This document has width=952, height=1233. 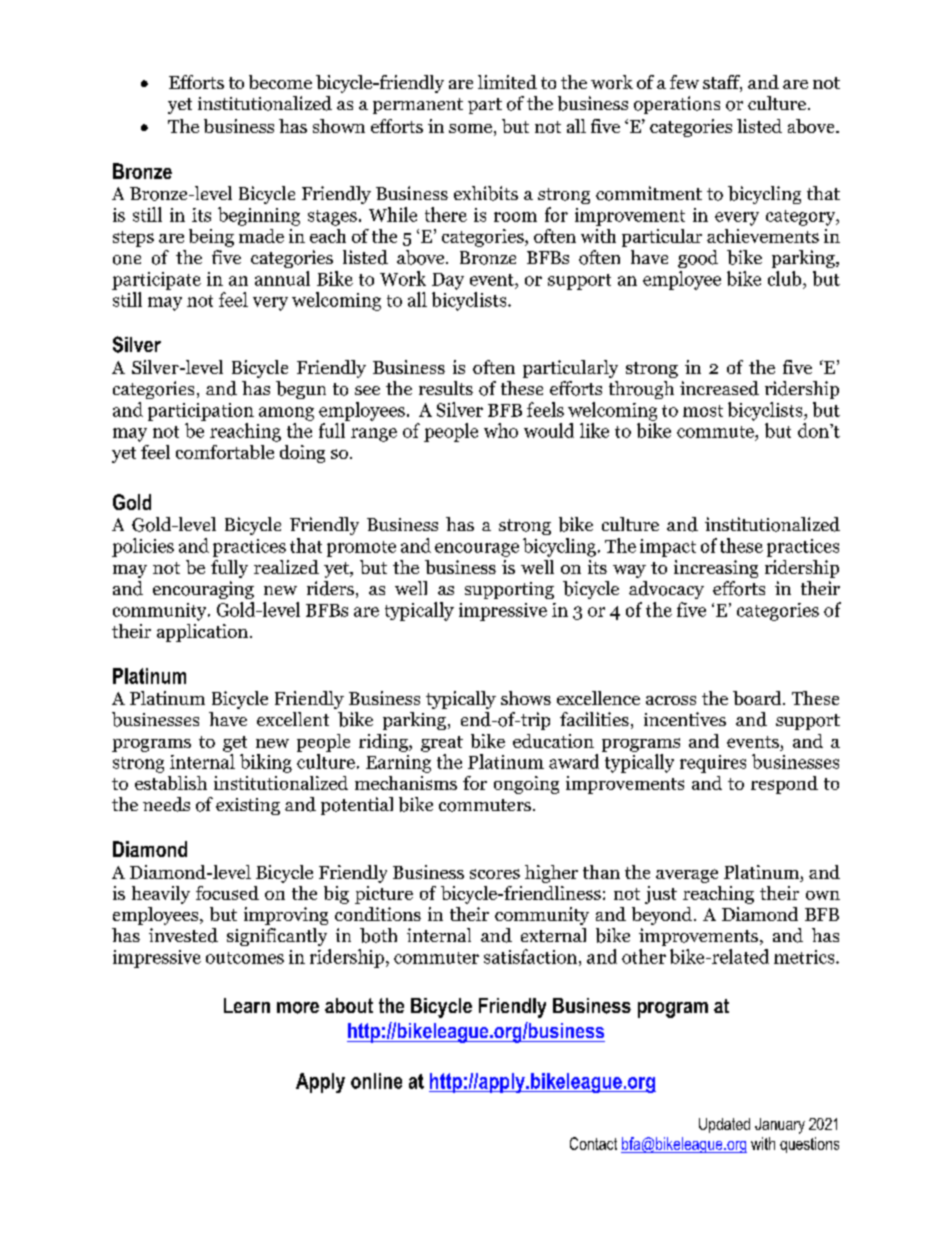 What do you see at coordinates (677, 105) in the document?
I see `operations` at bounding box center [677, 105].
